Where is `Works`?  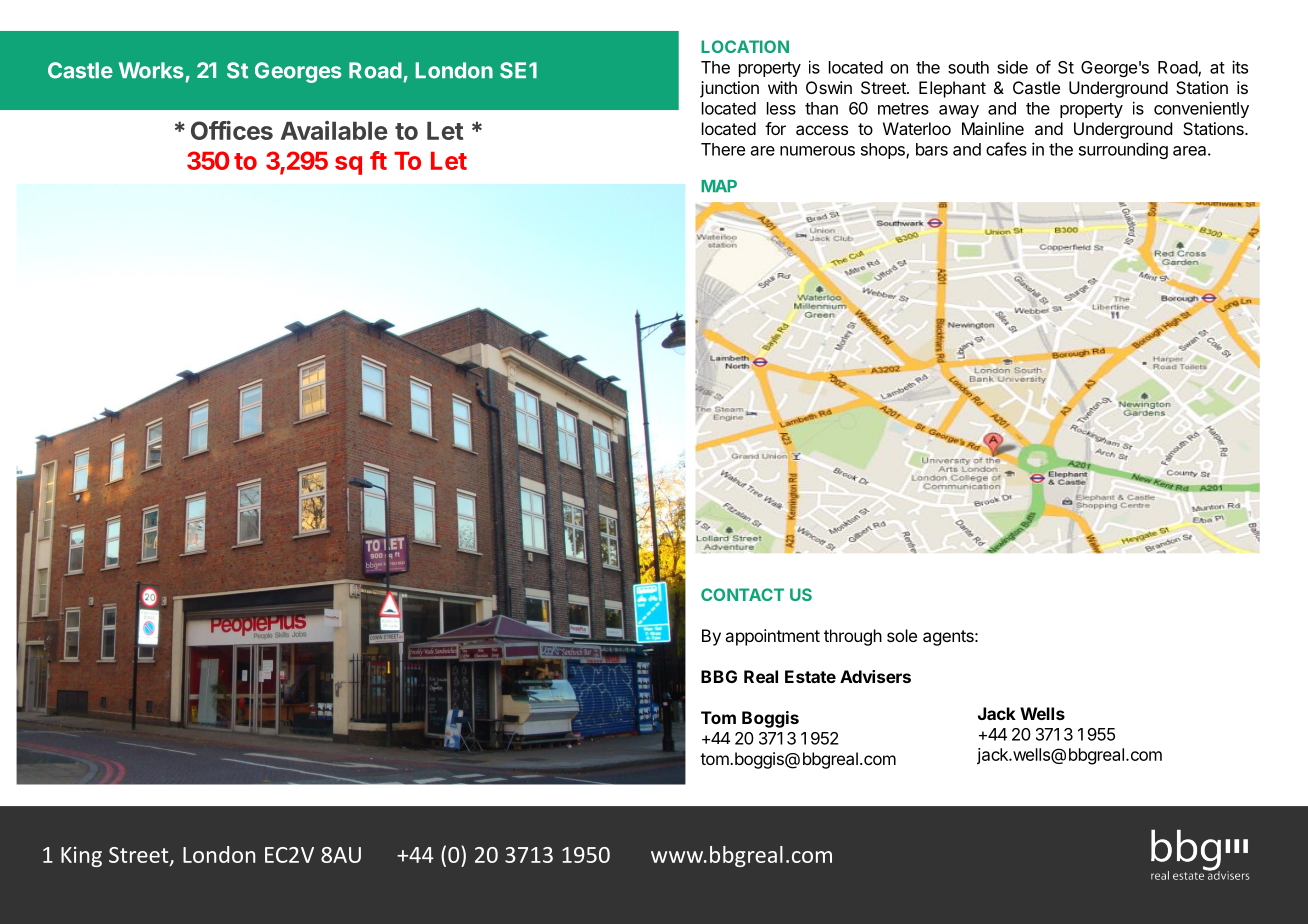 Works is located at coordinates (151, 70).
